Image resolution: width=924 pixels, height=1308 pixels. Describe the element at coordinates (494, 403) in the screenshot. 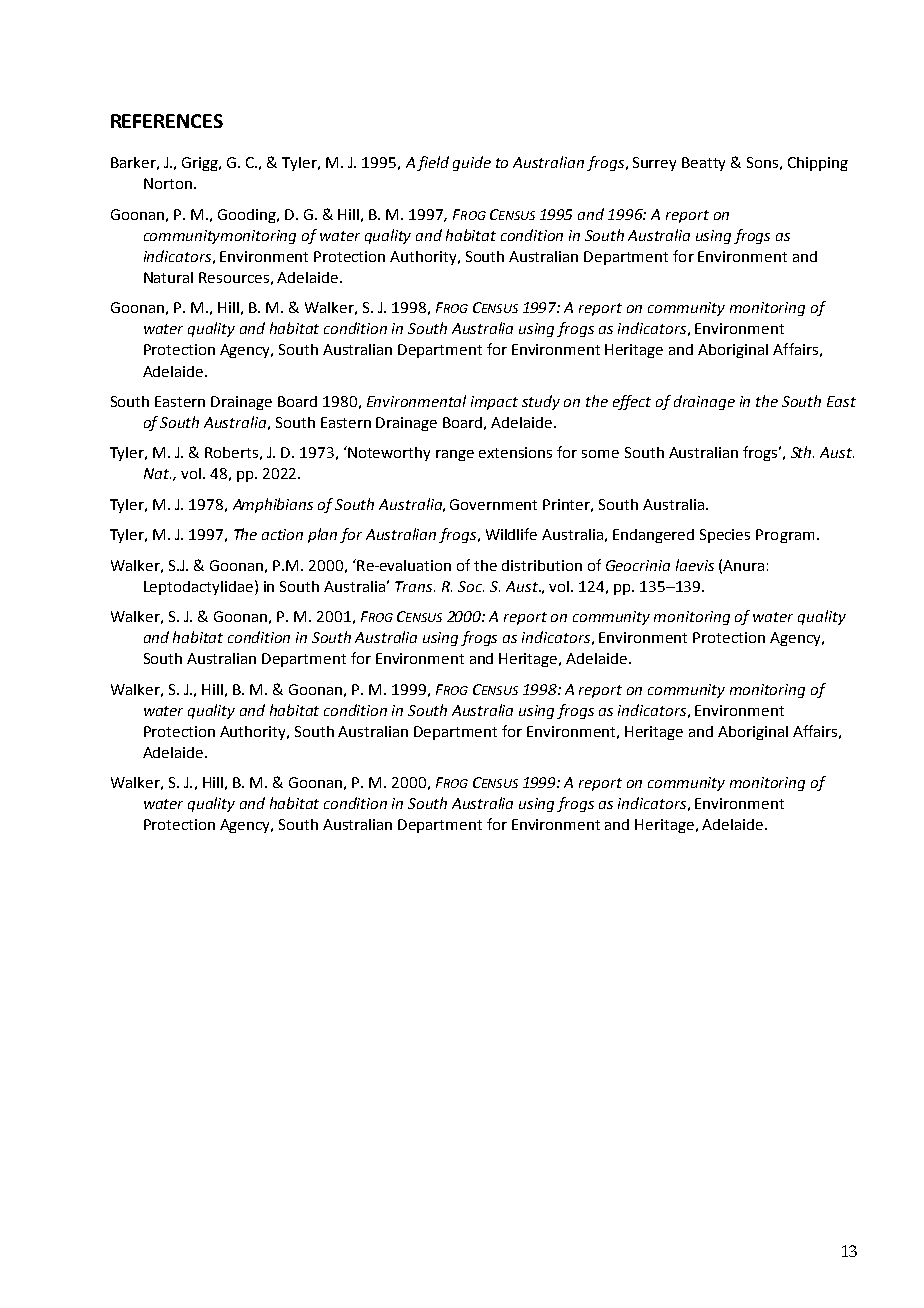

I see `impact` at that location.
